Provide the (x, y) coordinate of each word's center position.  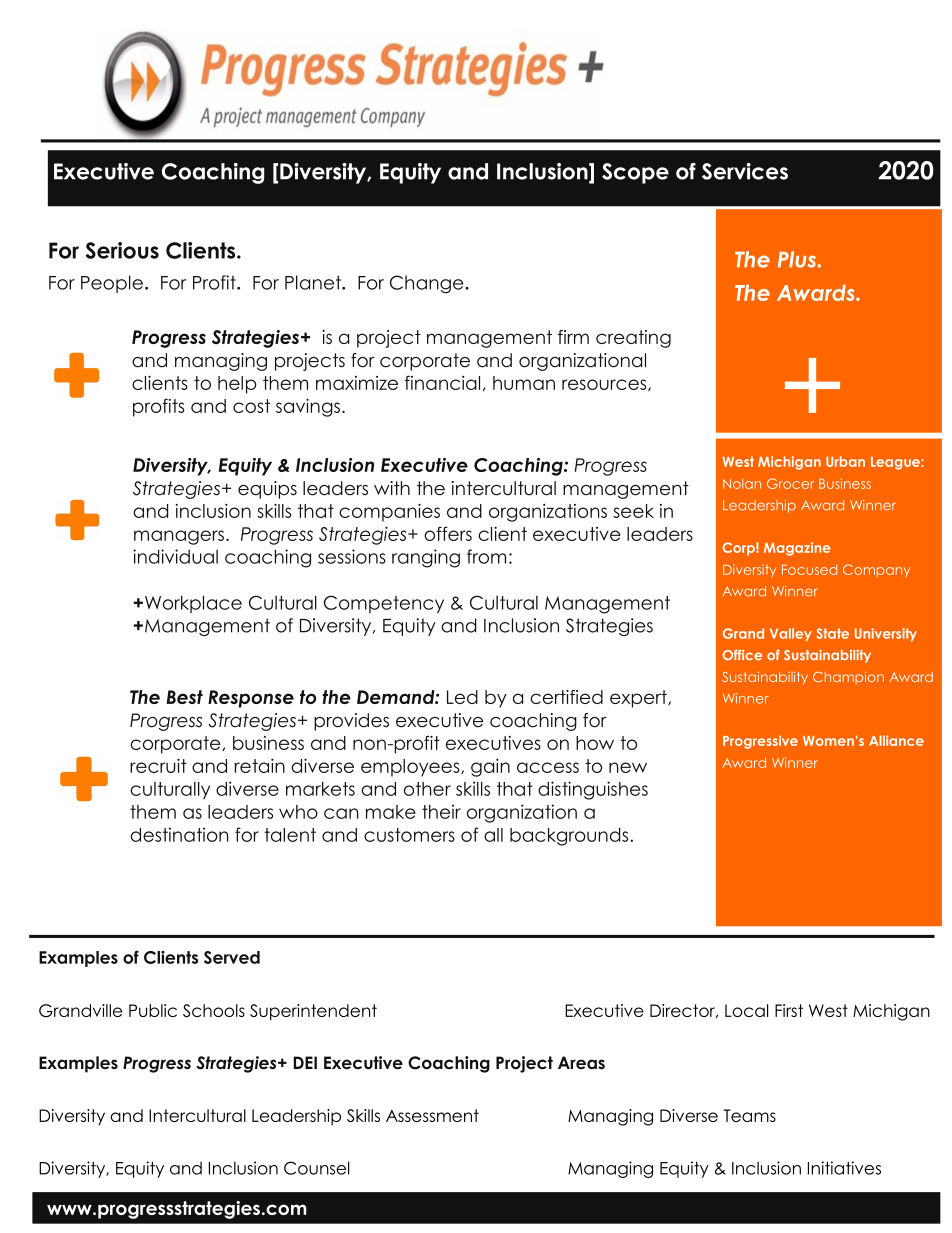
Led (462, 697)
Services (745, 171)
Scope (635, 173)
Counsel (316, 1168)
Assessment (432, 1115)
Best (184, 697)
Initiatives (844, 1168)
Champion (848, 678)
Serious (122, 250)
